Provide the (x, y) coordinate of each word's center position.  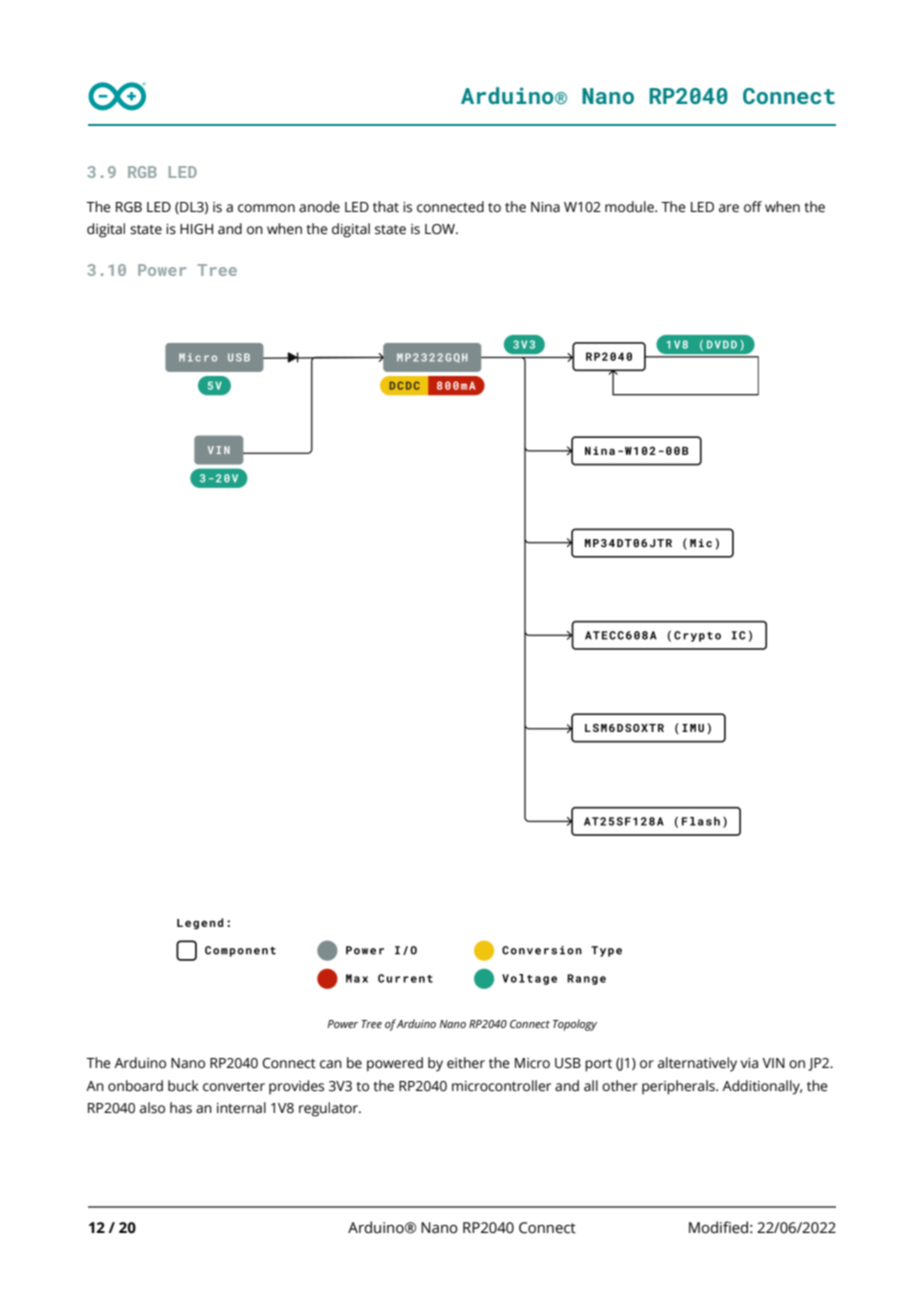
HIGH (196, 229)
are (729, 208)
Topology (575, 1025)
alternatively (697, 1064)
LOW (441, 229)
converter (234, 1087)
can (331, 1064)
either (466, 1063)
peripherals (679, 1087)
